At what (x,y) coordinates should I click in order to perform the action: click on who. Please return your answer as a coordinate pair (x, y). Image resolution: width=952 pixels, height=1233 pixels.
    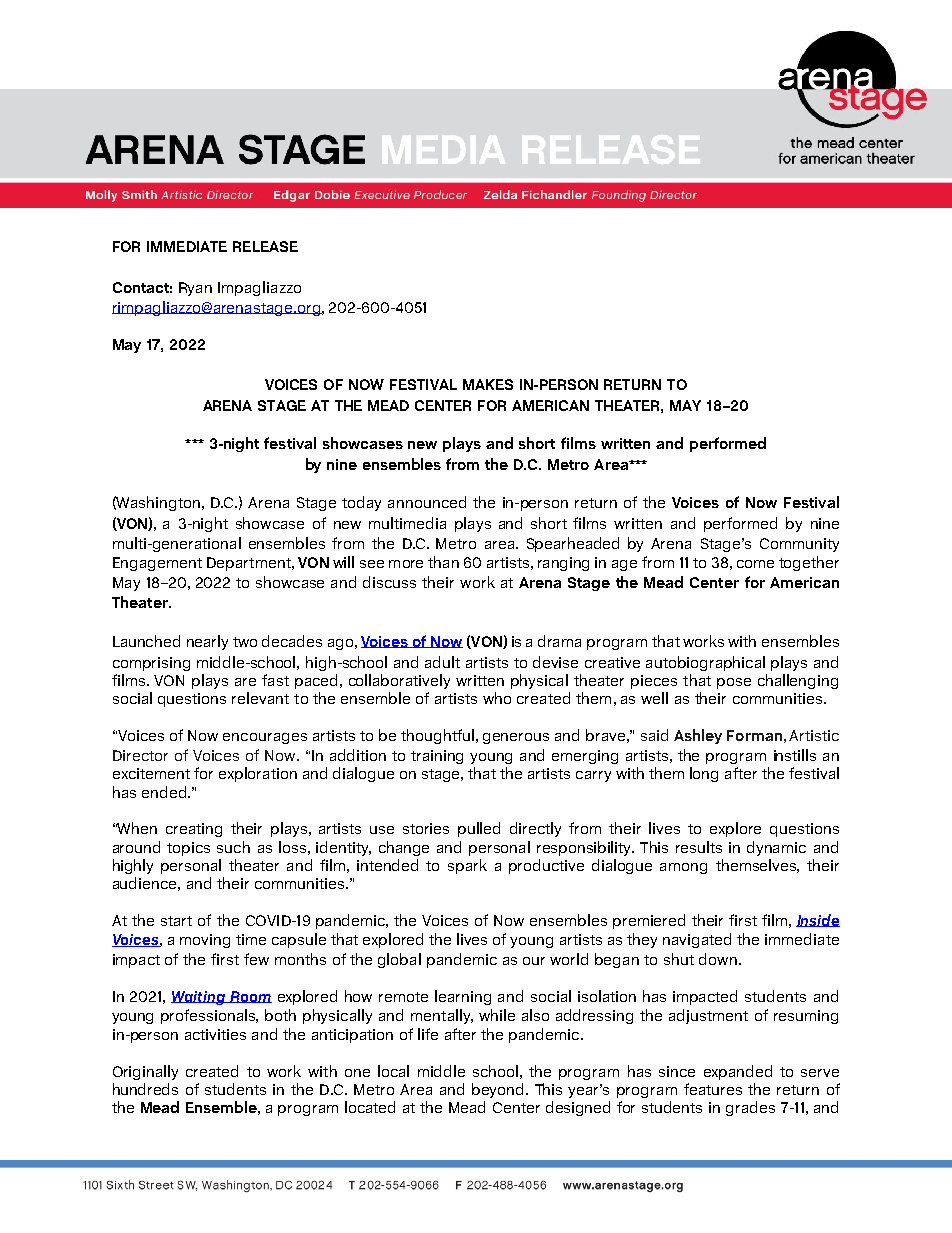
    Looking at the image, I should click on (497, 698).
